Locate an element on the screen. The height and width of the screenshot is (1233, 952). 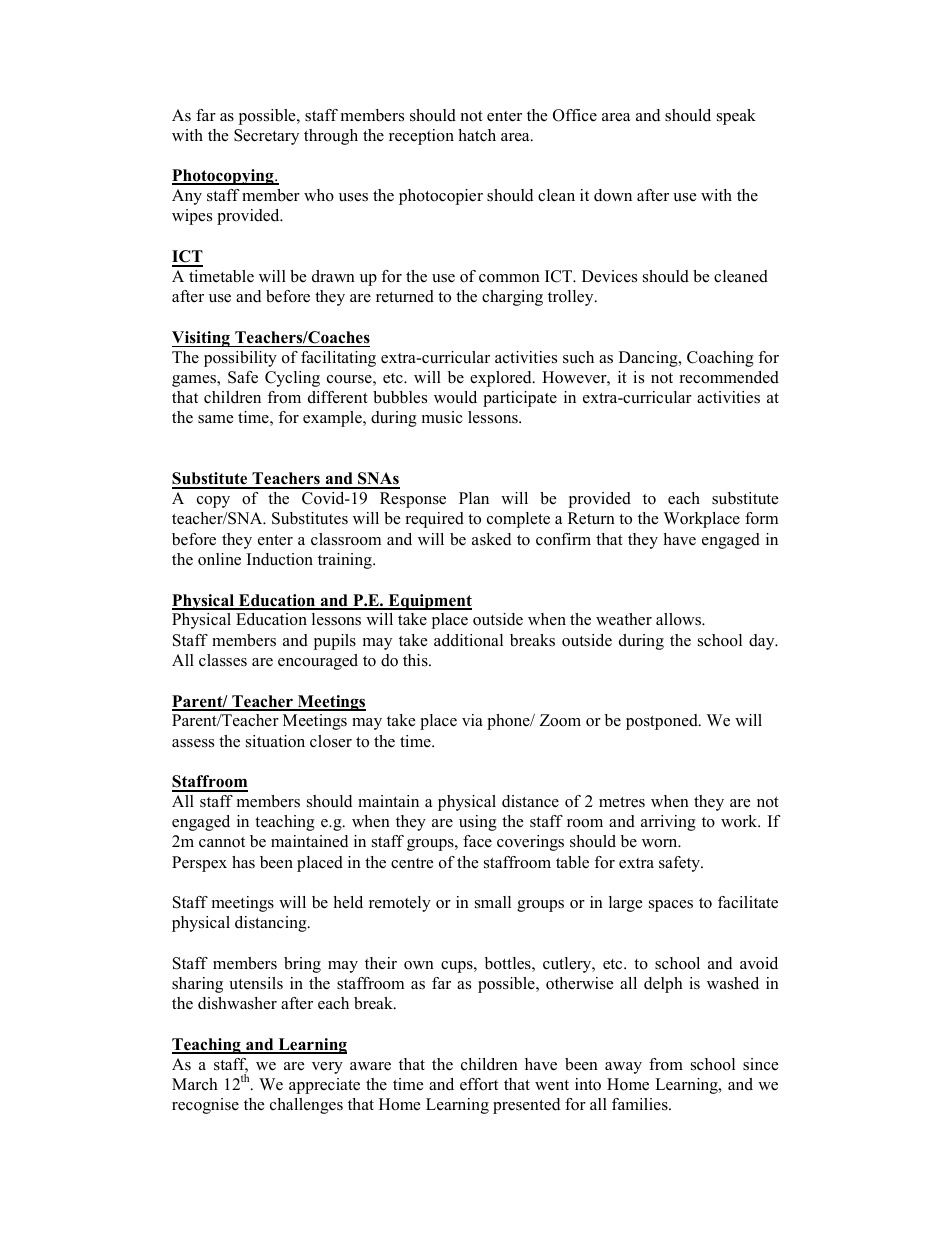
Induction is located at coordinates (280, 559).
